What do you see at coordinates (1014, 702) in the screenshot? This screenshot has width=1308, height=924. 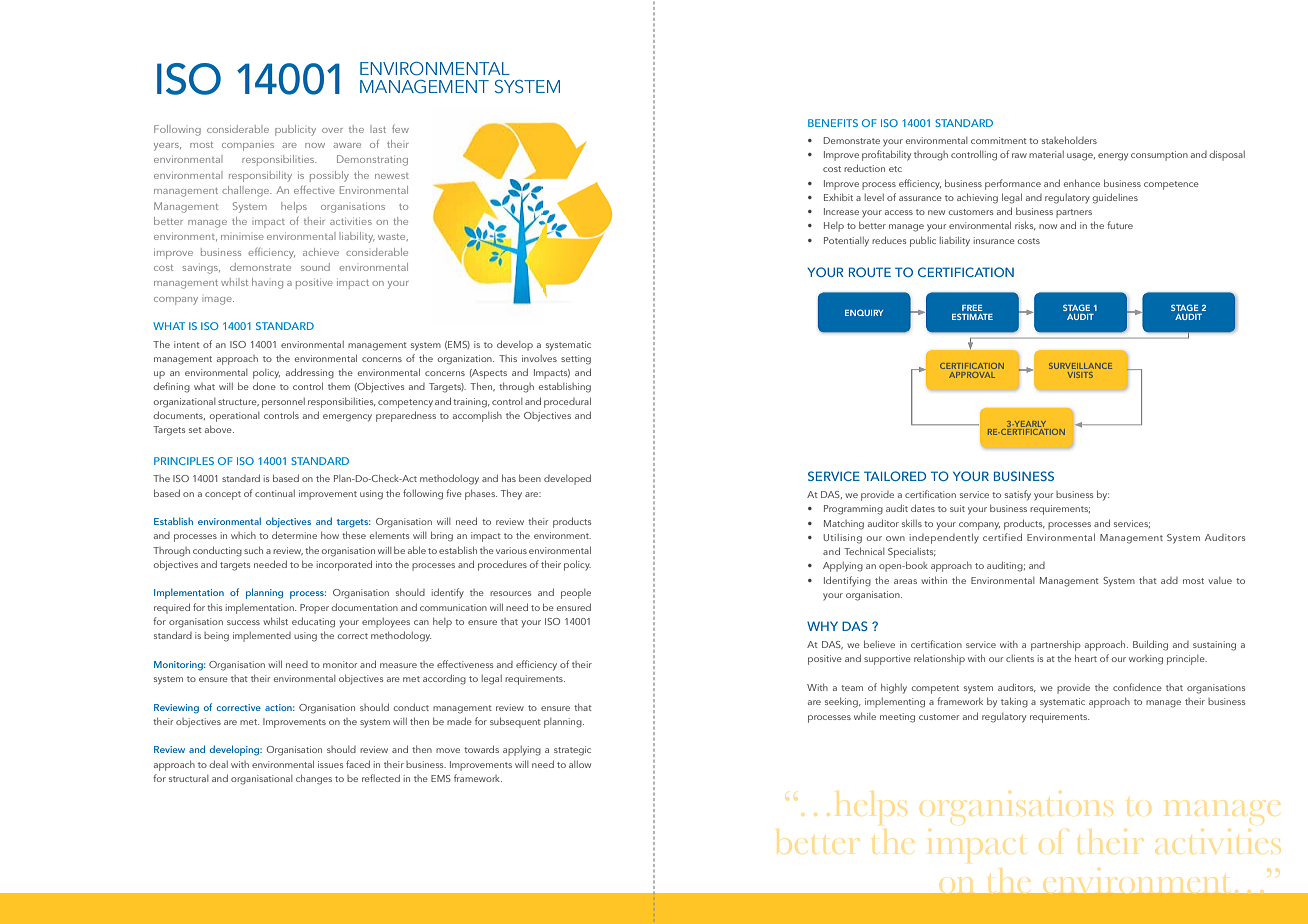 I see `taking` at bounding box center [1014, 702].
